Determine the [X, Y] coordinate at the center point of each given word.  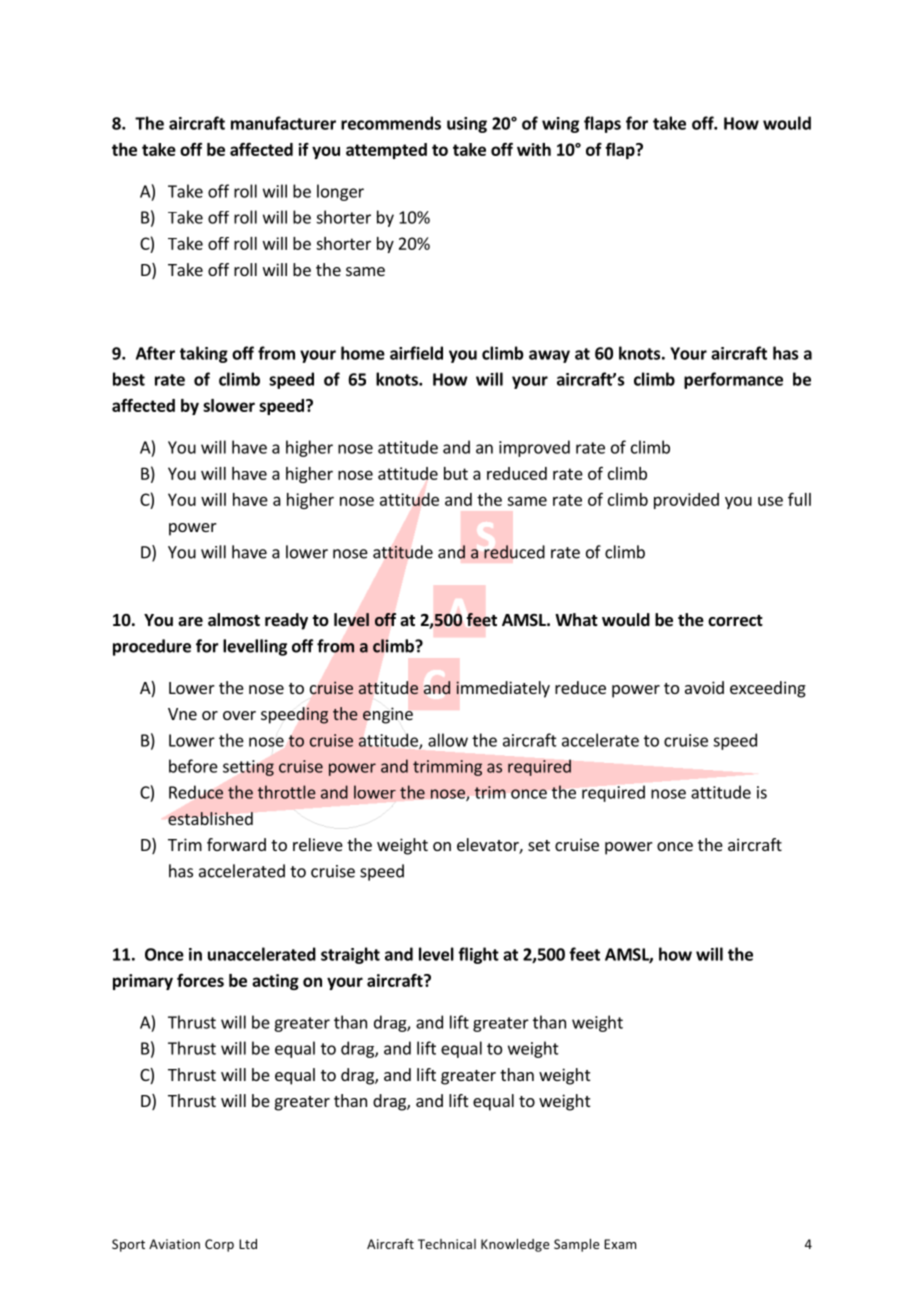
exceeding [768, 689]
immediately [503, 689]
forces [200, 980]
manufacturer [283, 123]
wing [560, 125]
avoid [704, 687]
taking [204, 354]
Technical [447, 1244]
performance [733, 380]
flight [478, 955]
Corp [219, 1245]
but [456, 473]
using [467, 125]
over [239, 715]
